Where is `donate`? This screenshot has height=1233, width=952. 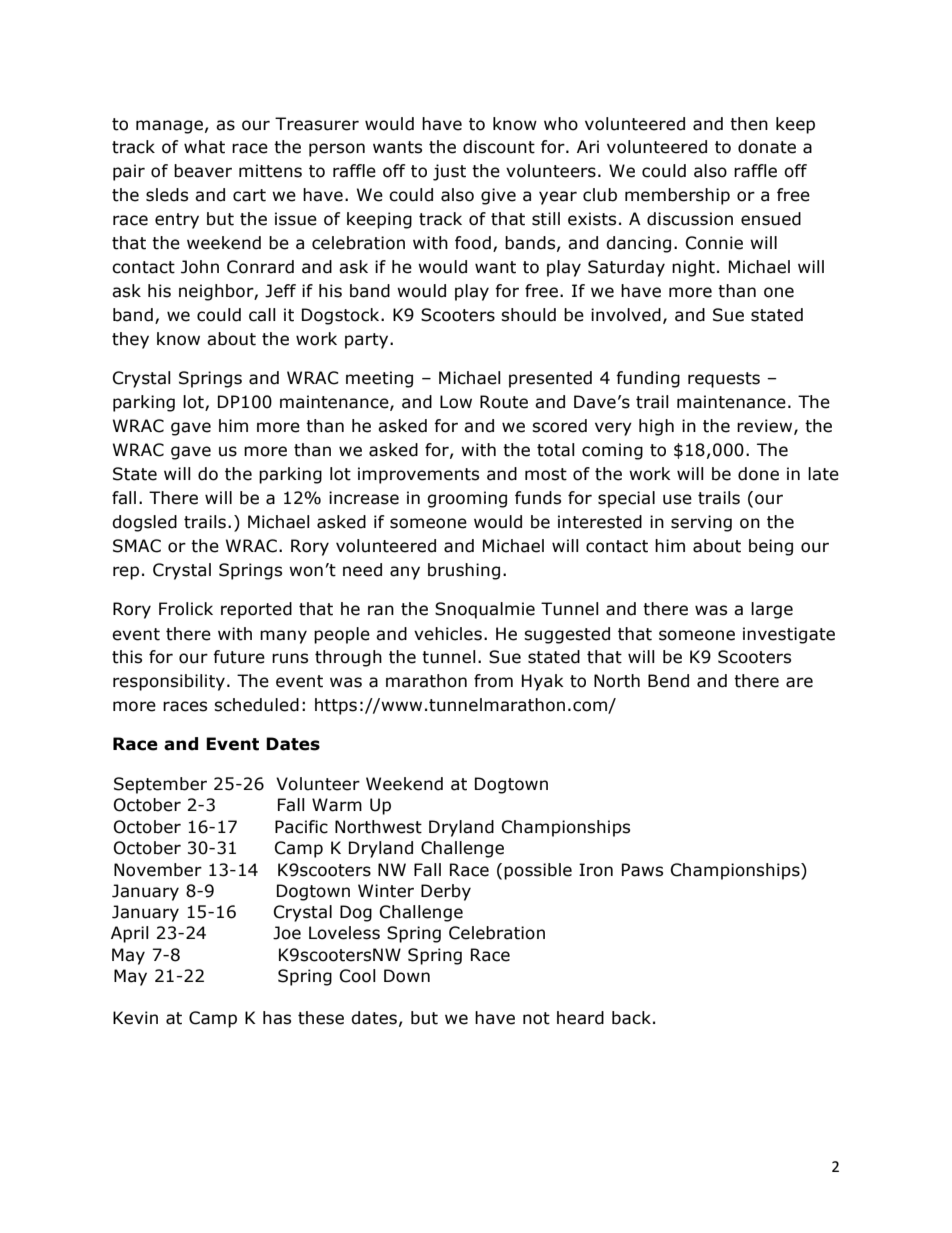
donate is located at coordinates (767, 147).
